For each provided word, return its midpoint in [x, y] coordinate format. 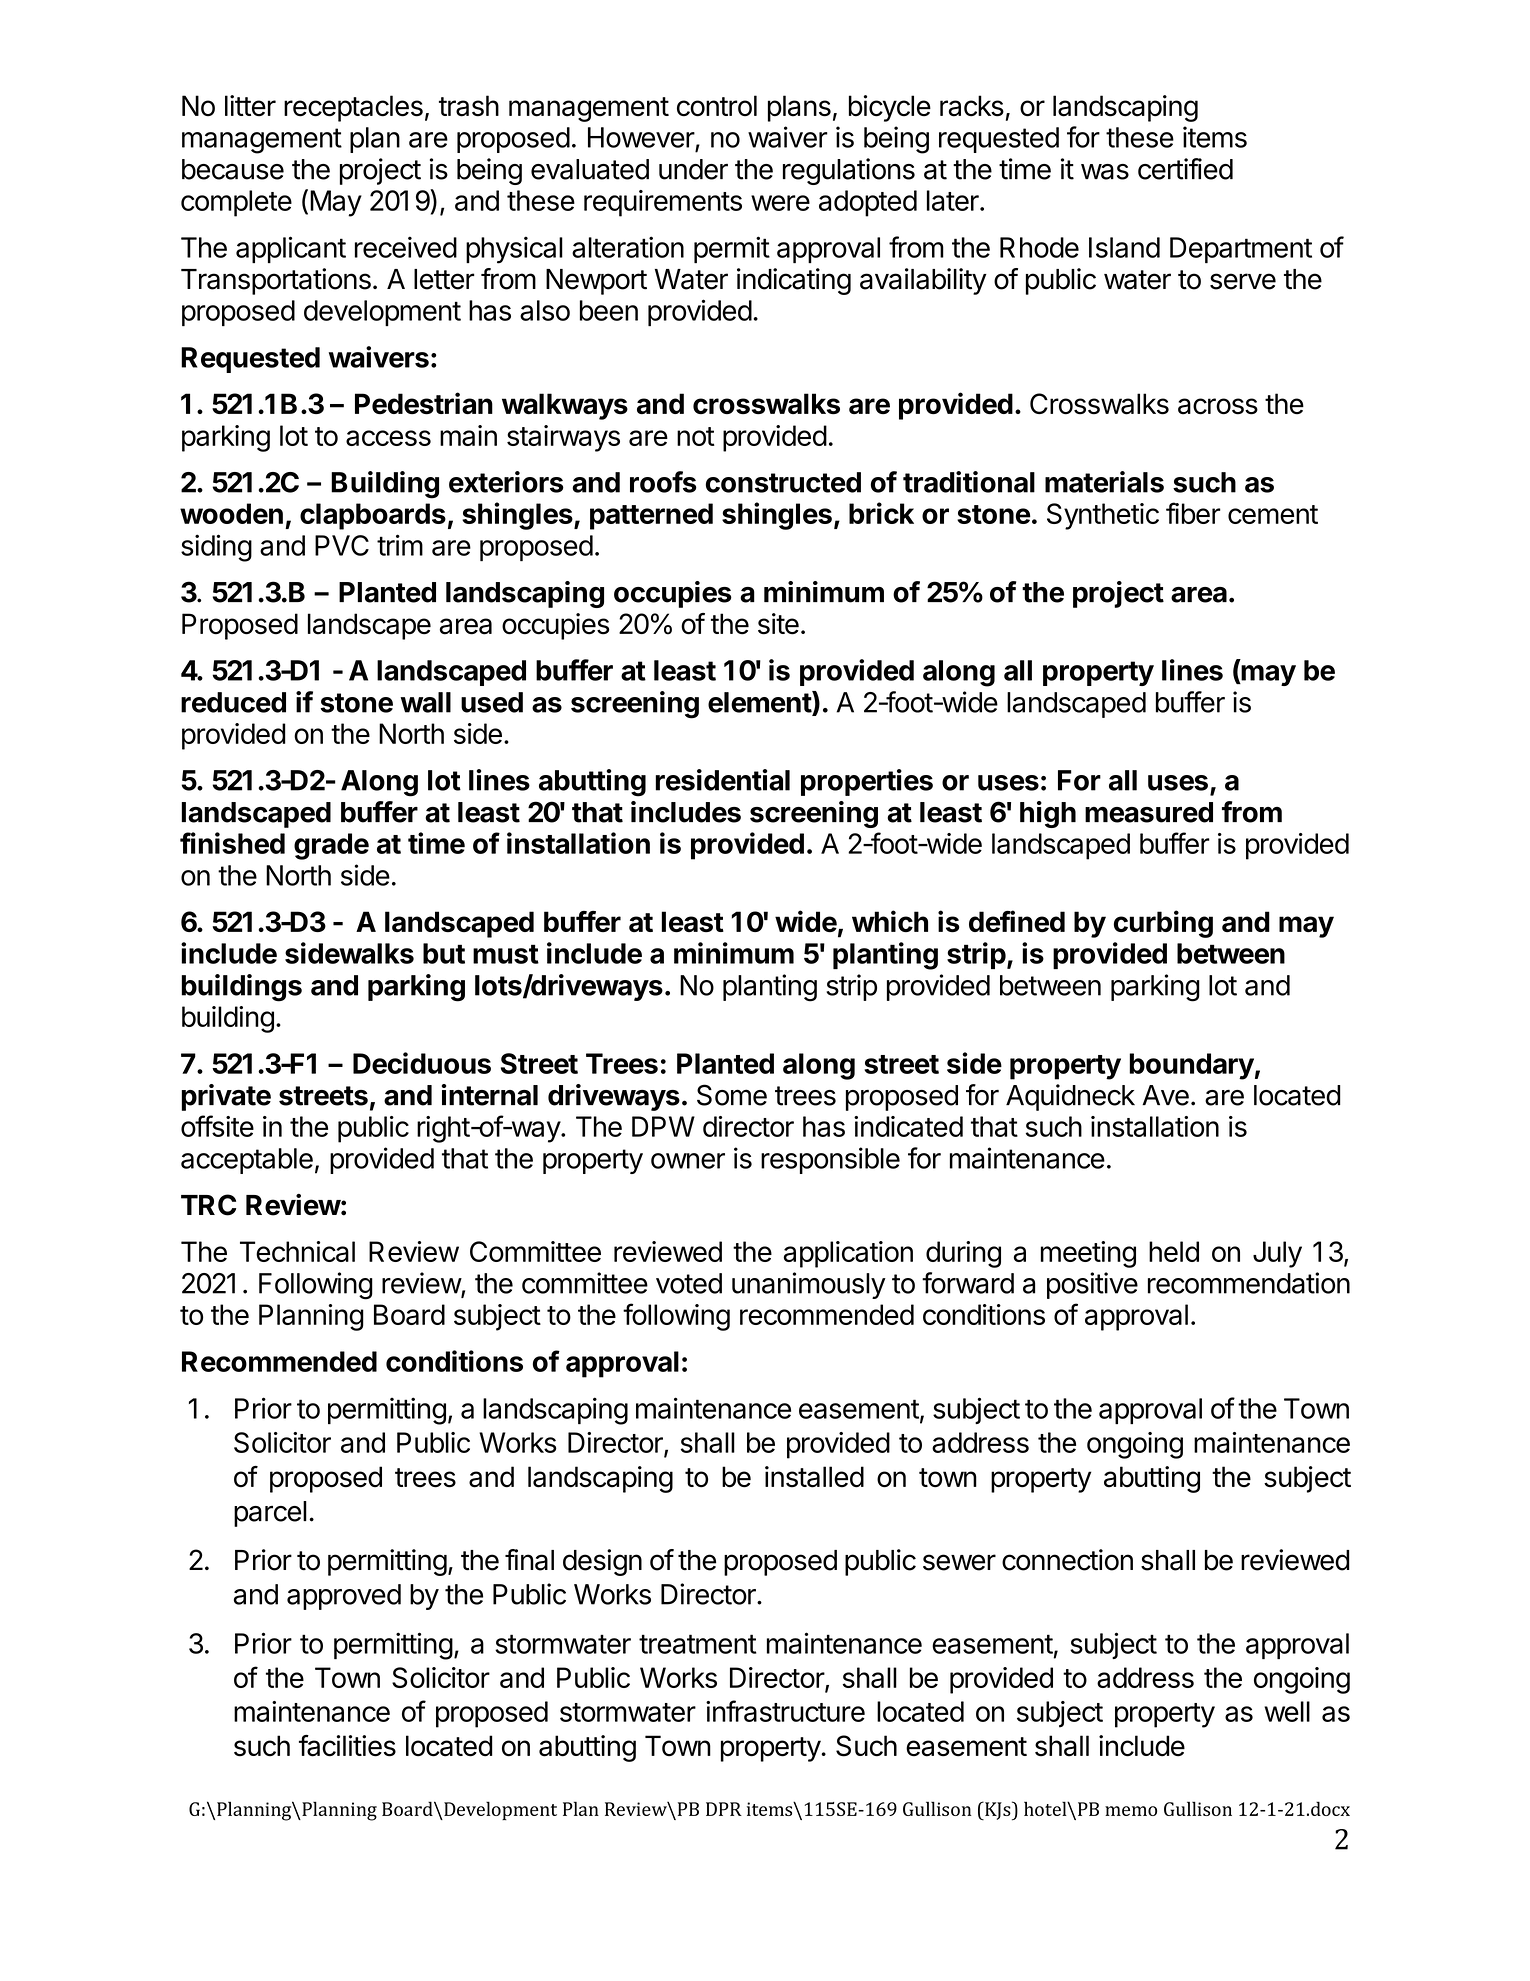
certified [1185, 169]
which [890, 921]
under [693, 169]
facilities [347, 1746]
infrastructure [785, 1711]
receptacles [353, 108]
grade [331, 846]
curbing [1163, 924]
